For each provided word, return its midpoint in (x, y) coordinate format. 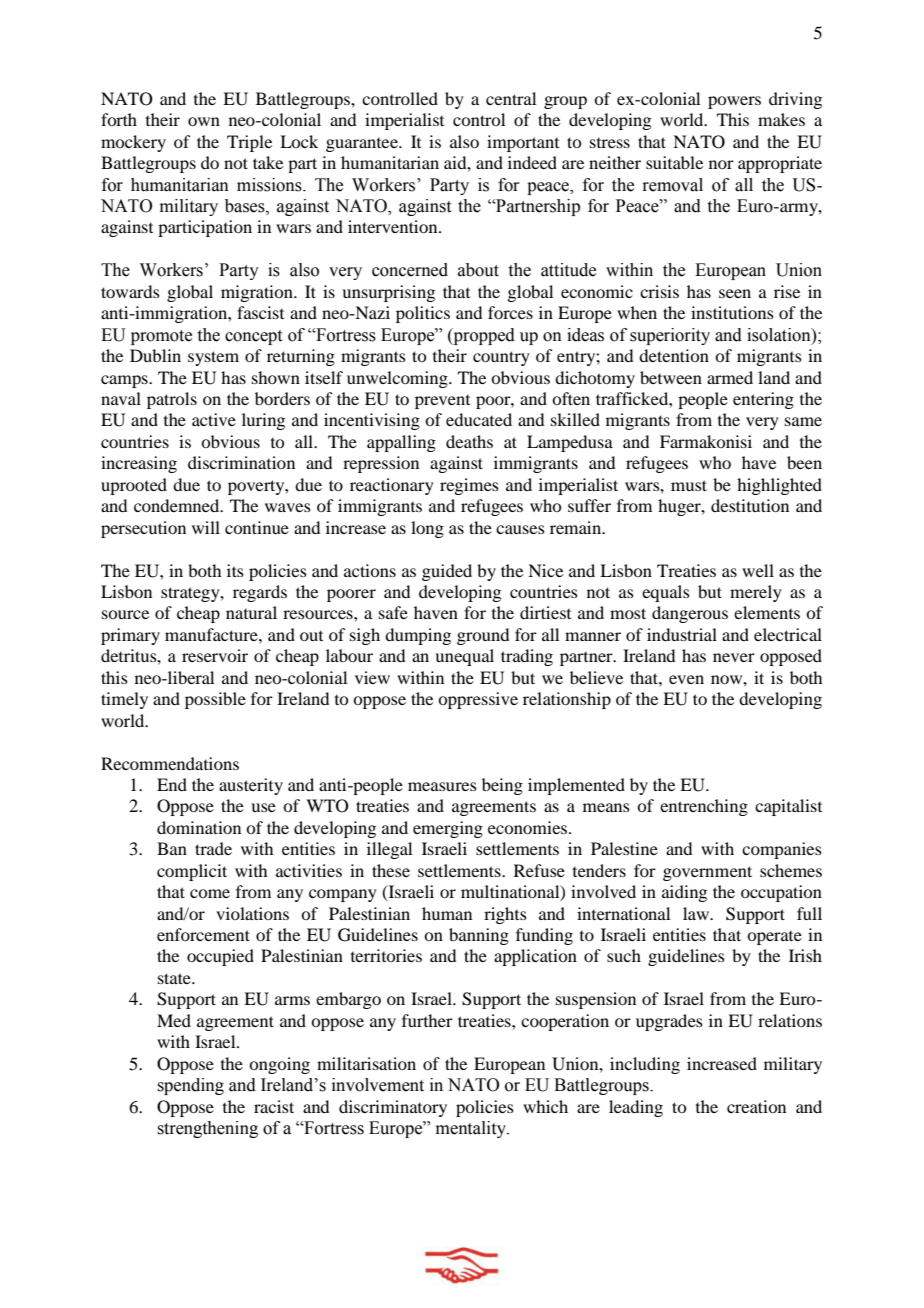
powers (734, 102)
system (213, 358)
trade (213, 848)
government (707, 873)
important (523, 143)
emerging (448, 829)
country (501, 358)
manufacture (212, 634)
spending (190, 1086)
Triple (249, 143)
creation (756, 1106)
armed (730, 377)
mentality (472, 1129)
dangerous (690, 614)
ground (483, 636)
